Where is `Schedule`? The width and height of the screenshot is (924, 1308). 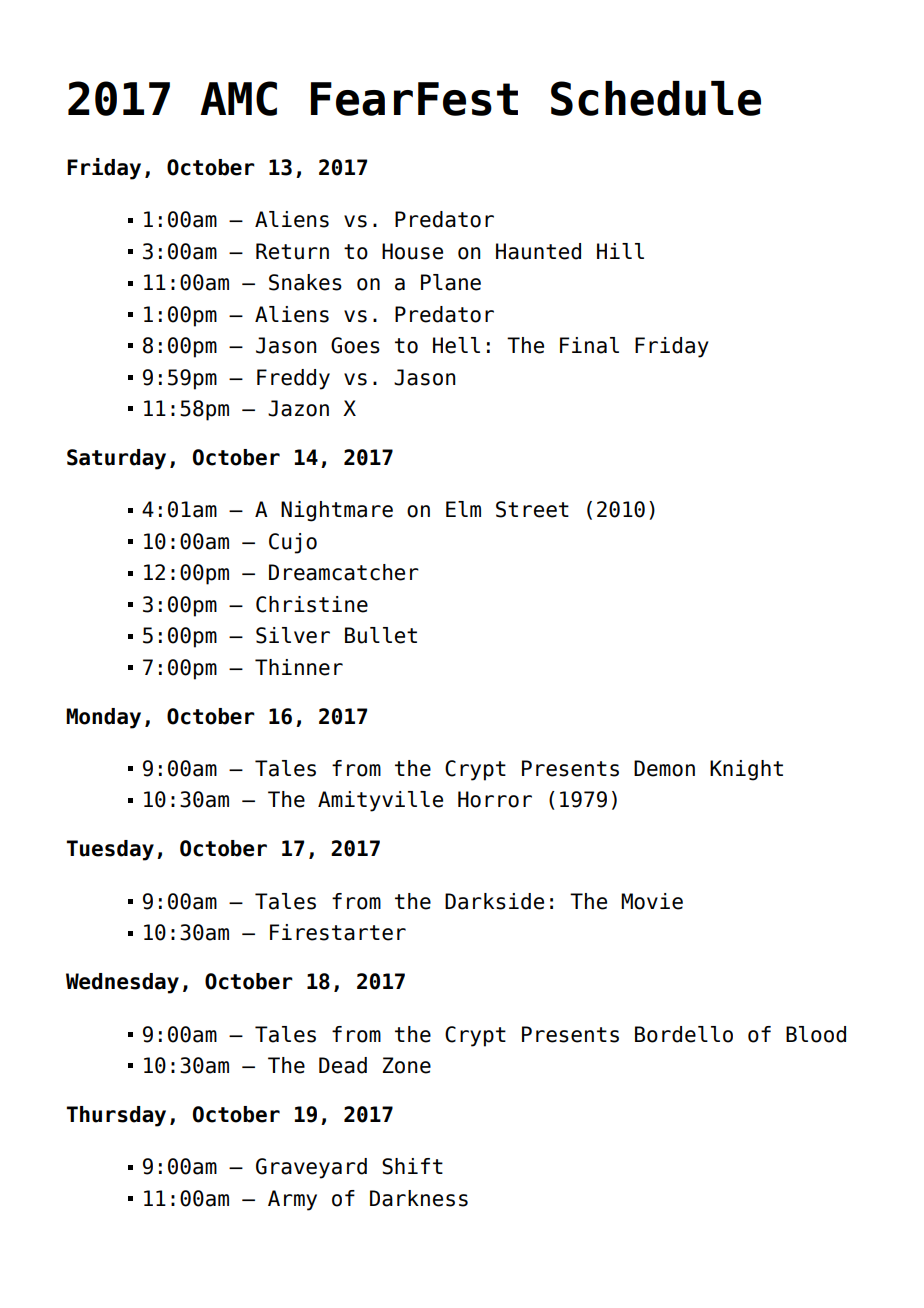 Schedule is located at coordinates (656, 98).
